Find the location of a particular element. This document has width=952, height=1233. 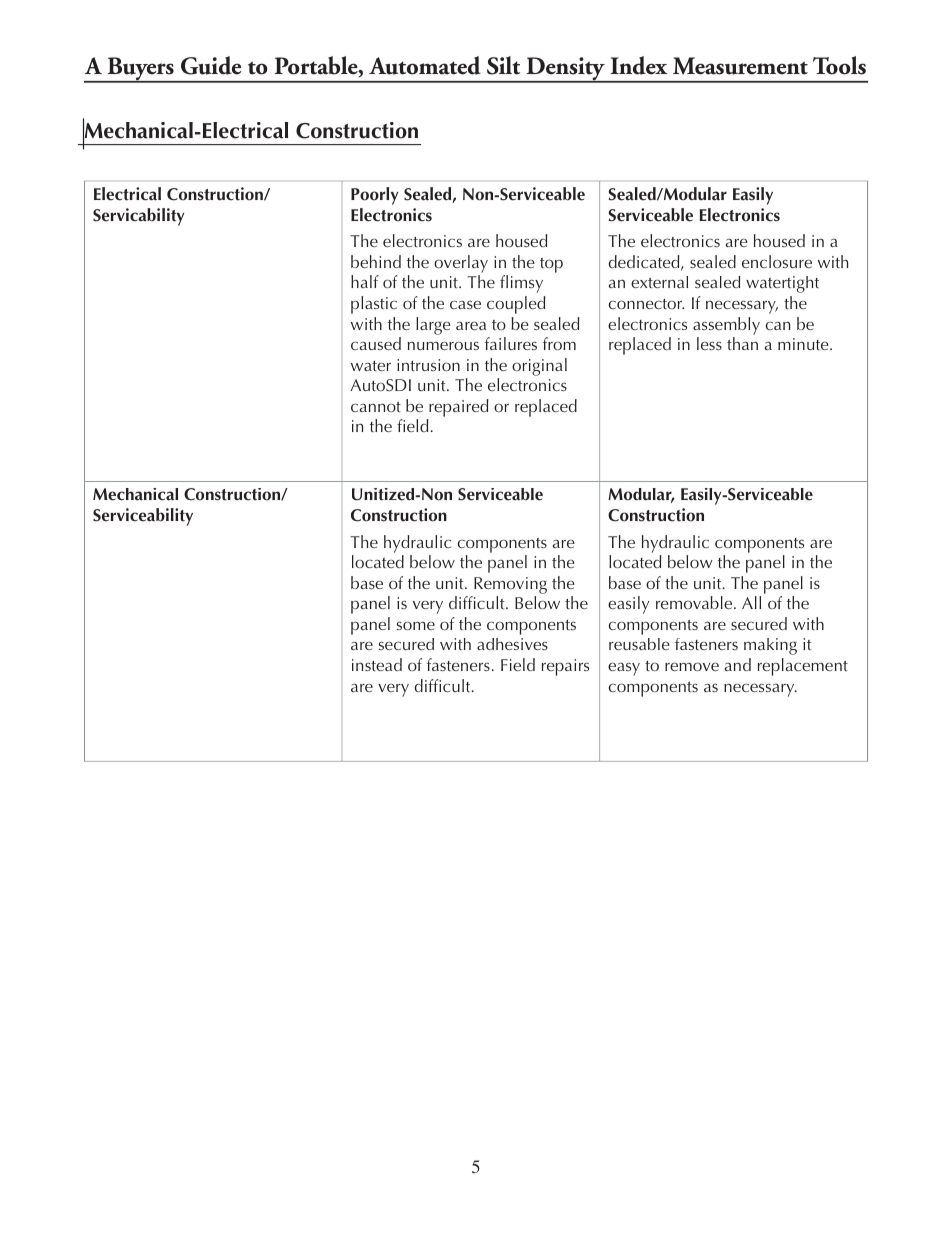

Guide is located at coordinates (211, 65).
